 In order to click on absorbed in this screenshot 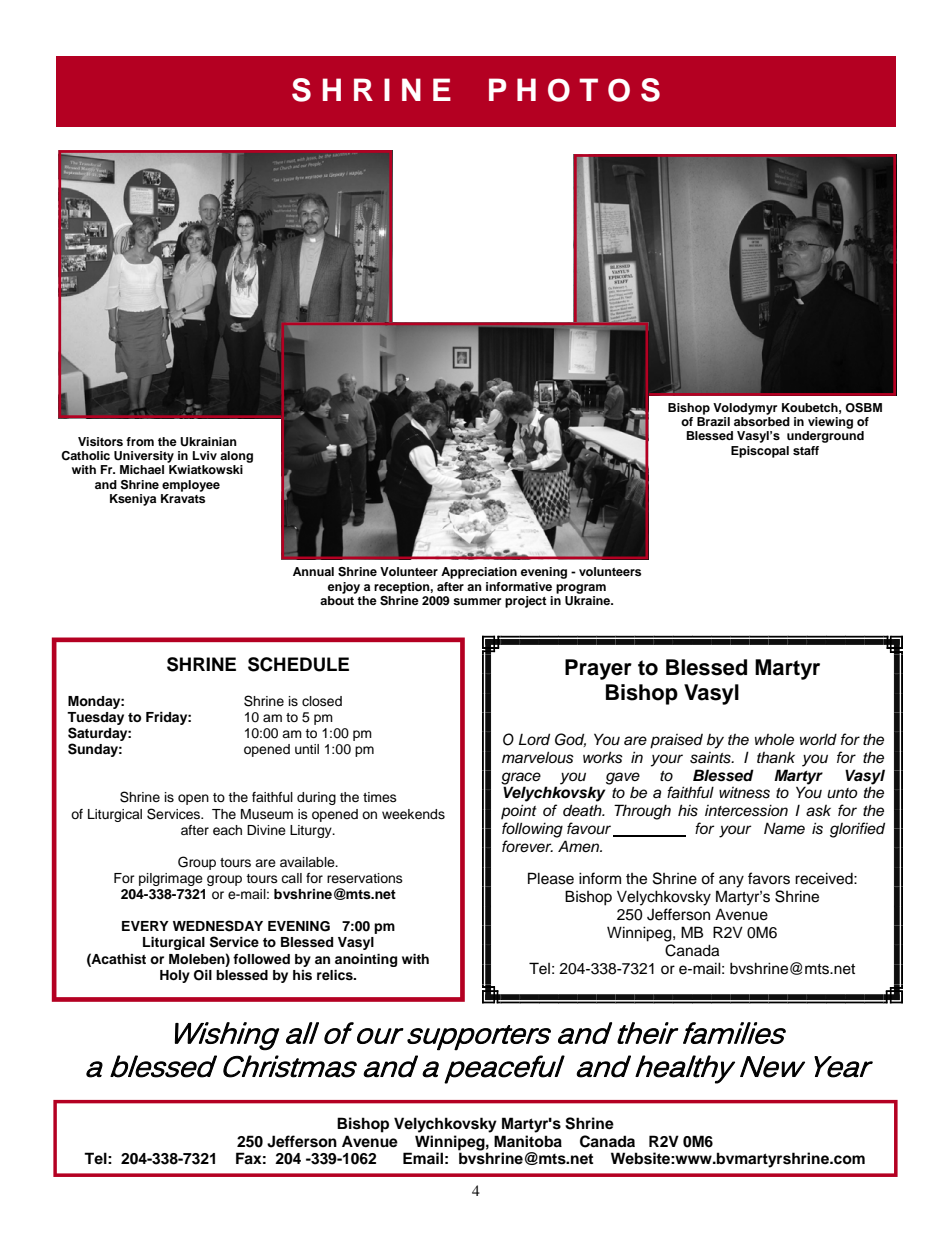, I will do `click(762, 421)`.
